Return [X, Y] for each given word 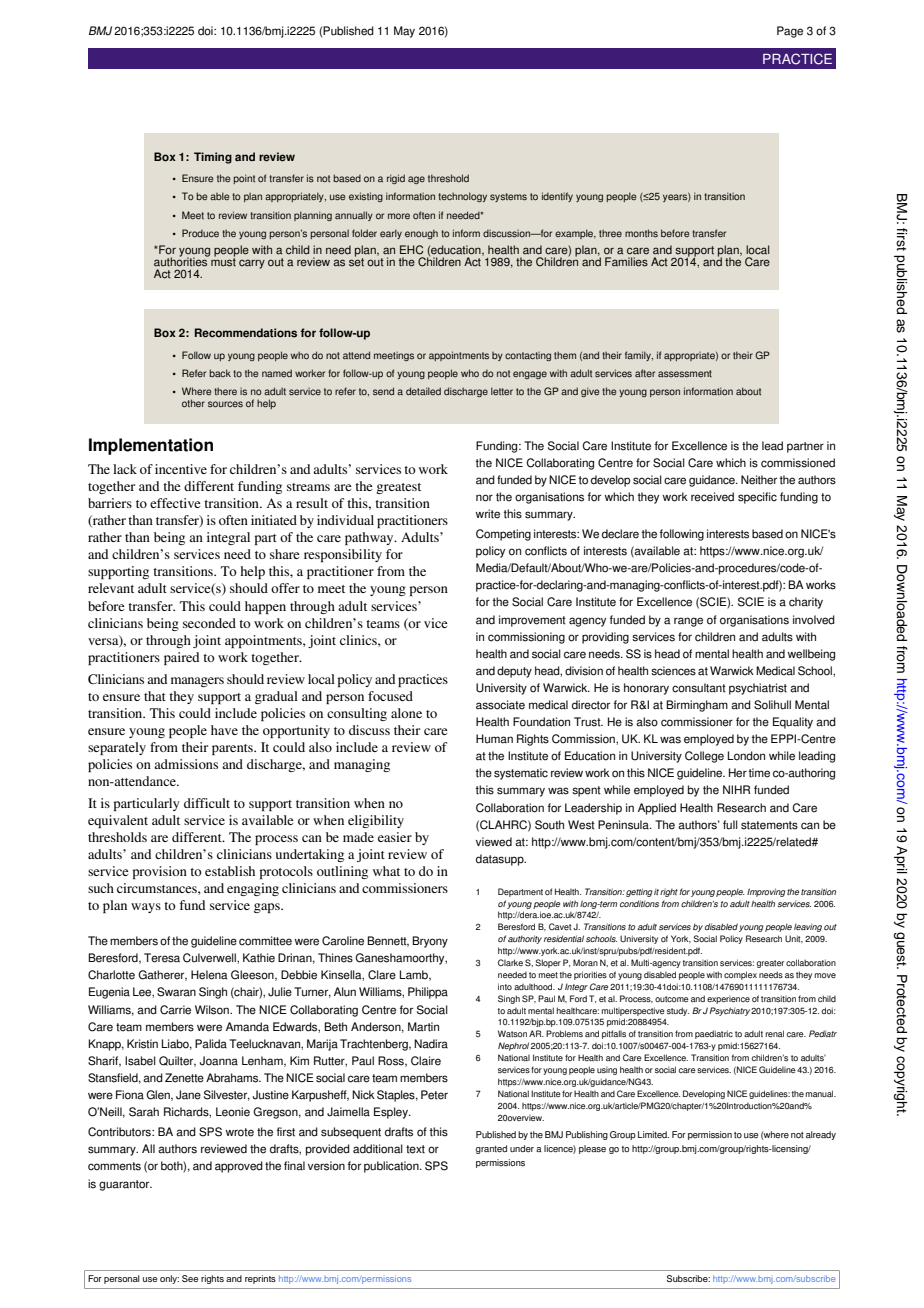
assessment [685, 374]
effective [175, 503]
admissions [186, 764]
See [190, 1278]
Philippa [428, 993]
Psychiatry [729, 1011]
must [223, 261]
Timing [213, 158]
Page [790, 32]
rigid [396, 179]
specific [757, 498]
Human [494, 739]
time [759, 773]
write [487, 514]
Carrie [175, 1010]
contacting [528, 356]
